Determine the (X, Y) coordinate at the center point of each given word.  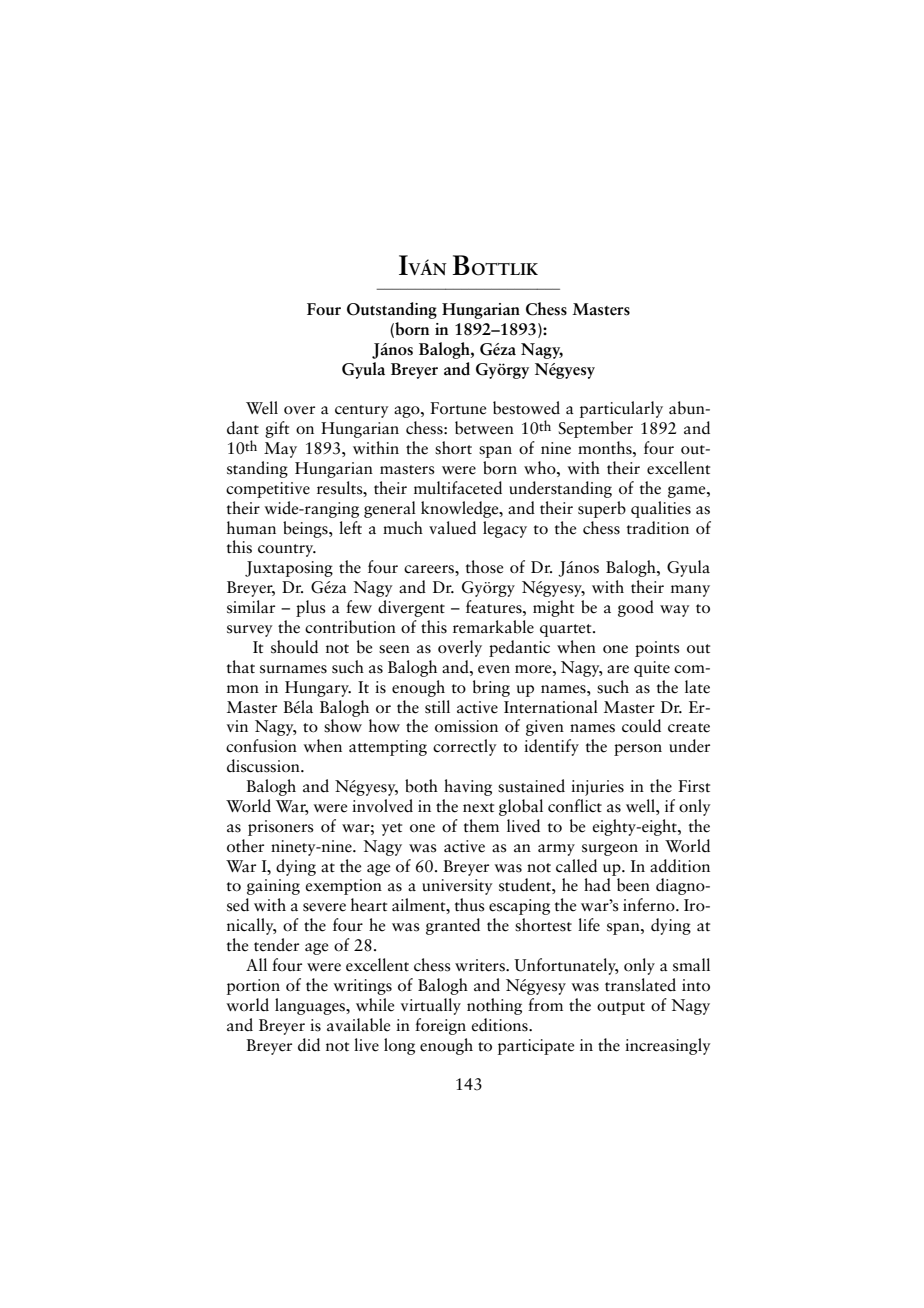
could (641, 726)
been (633, 885)
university (457, 887)
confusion (261, 746)
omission (466, 726)
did (309, 1044)
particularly (621, 409)
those (484, 567)
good (636, 608)
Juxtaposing (289, 569)
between (484, 428)
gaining (273, 887)
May (280, 450)
